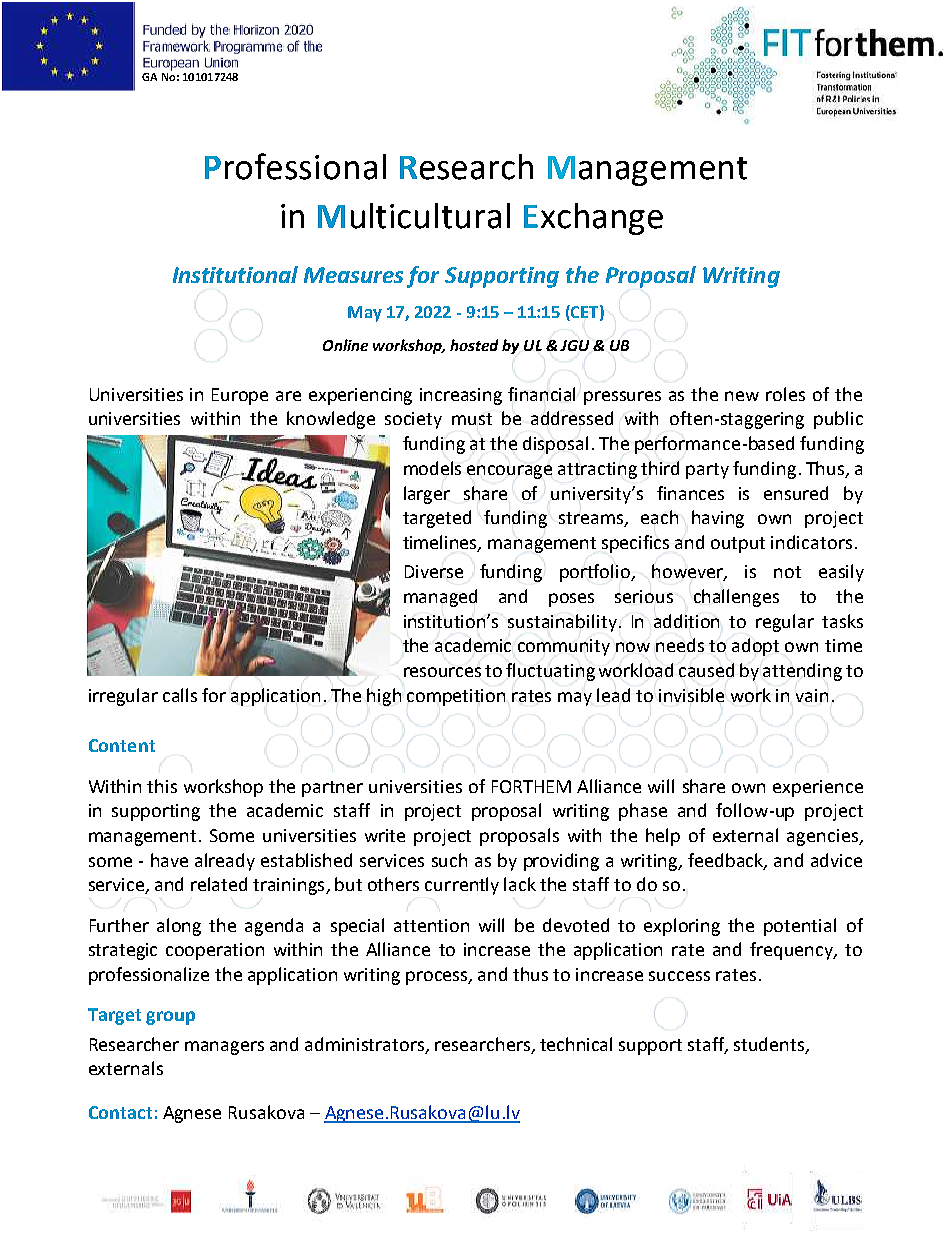 Image resolution: width=952 pixels, height=1233 pixels. What do you see at coordinates (593, 219) in the screenshot?
I see `Exchange` at bounding box center [593, 219].
